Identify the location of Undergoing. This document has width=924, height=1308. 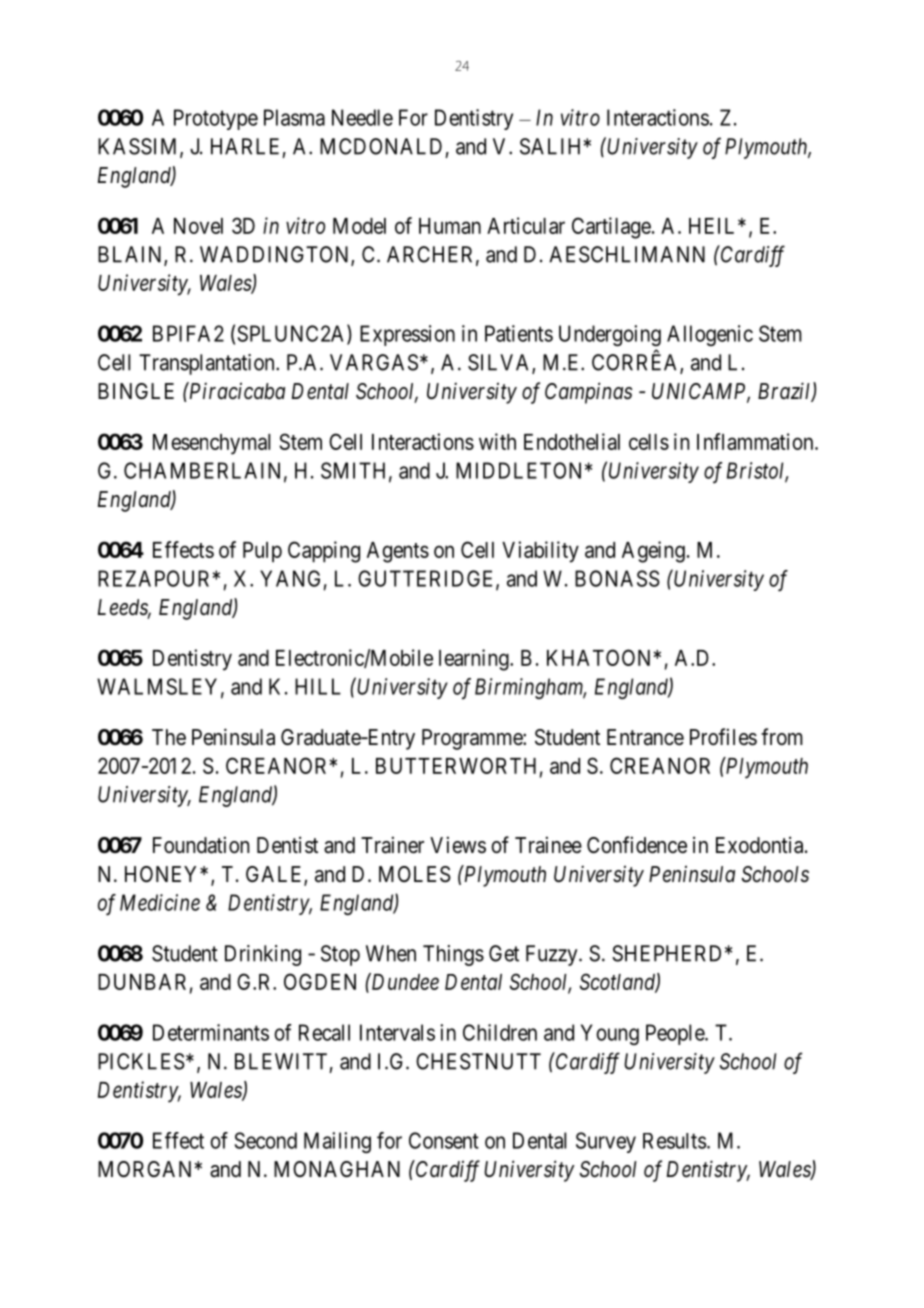
(610, 335).
